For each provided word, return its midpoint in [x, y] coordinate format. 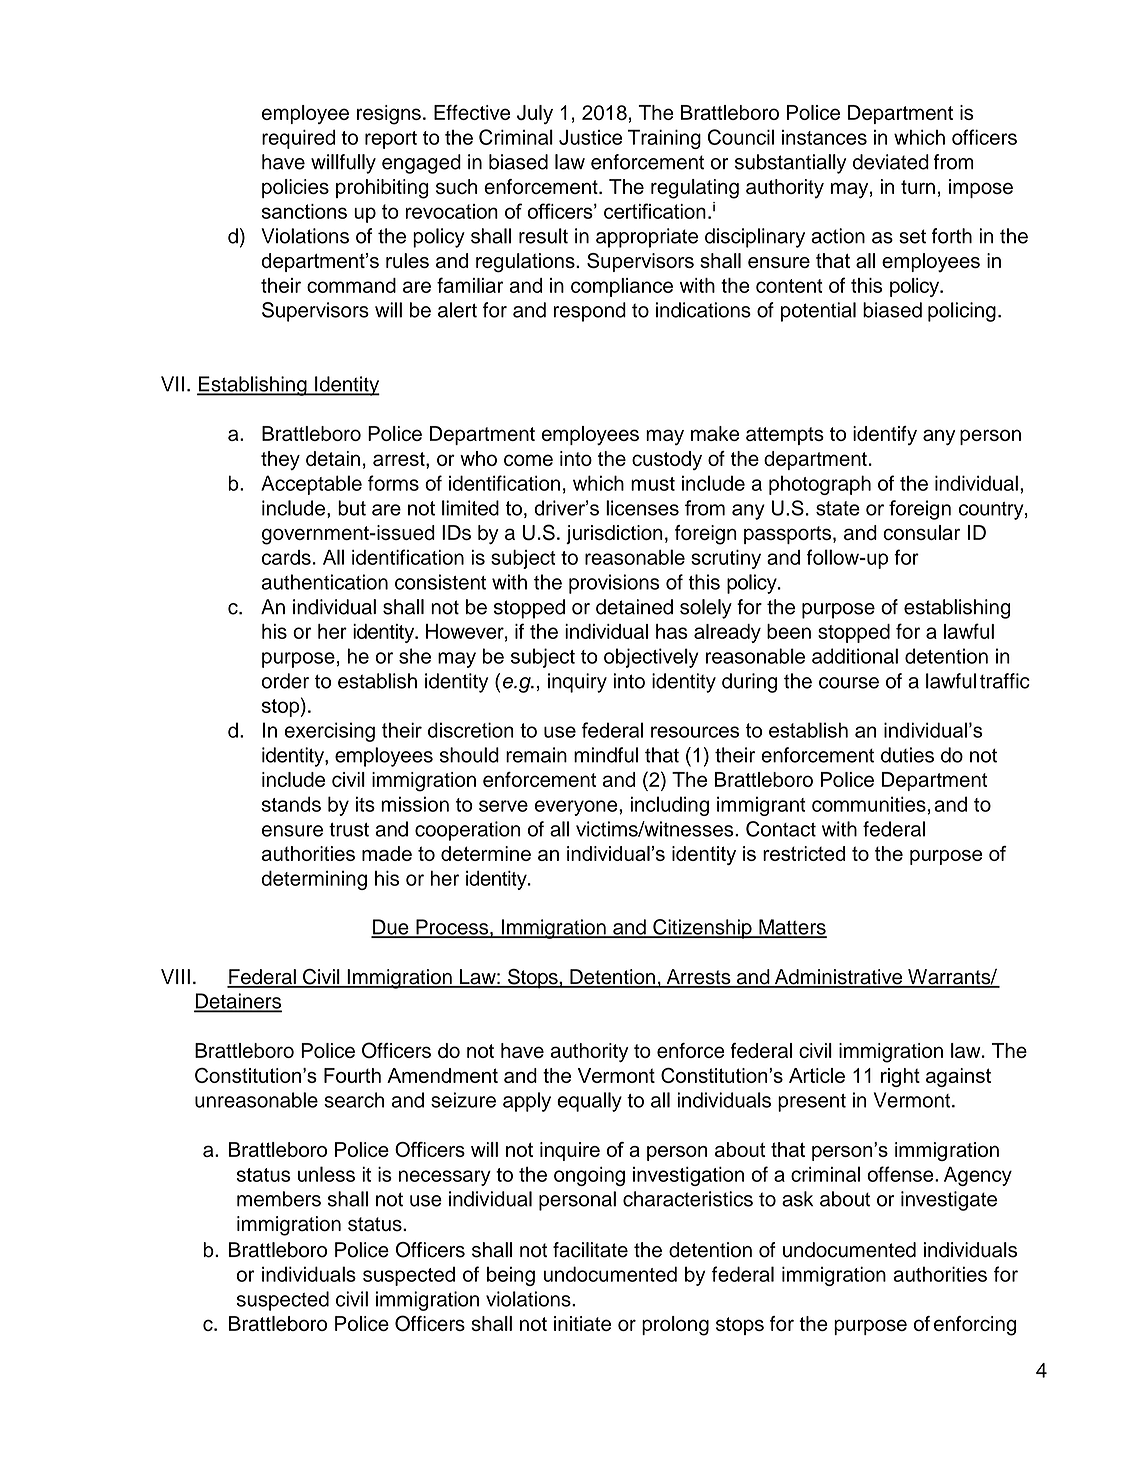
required [298, 139]
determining [314, 880]
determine [486, 853]
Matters [792, 928]
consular [921, 532]
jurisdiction [614, 534]
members [279, 1199]
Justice [590, 137]
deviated [891, 162]
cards [286, 557]
